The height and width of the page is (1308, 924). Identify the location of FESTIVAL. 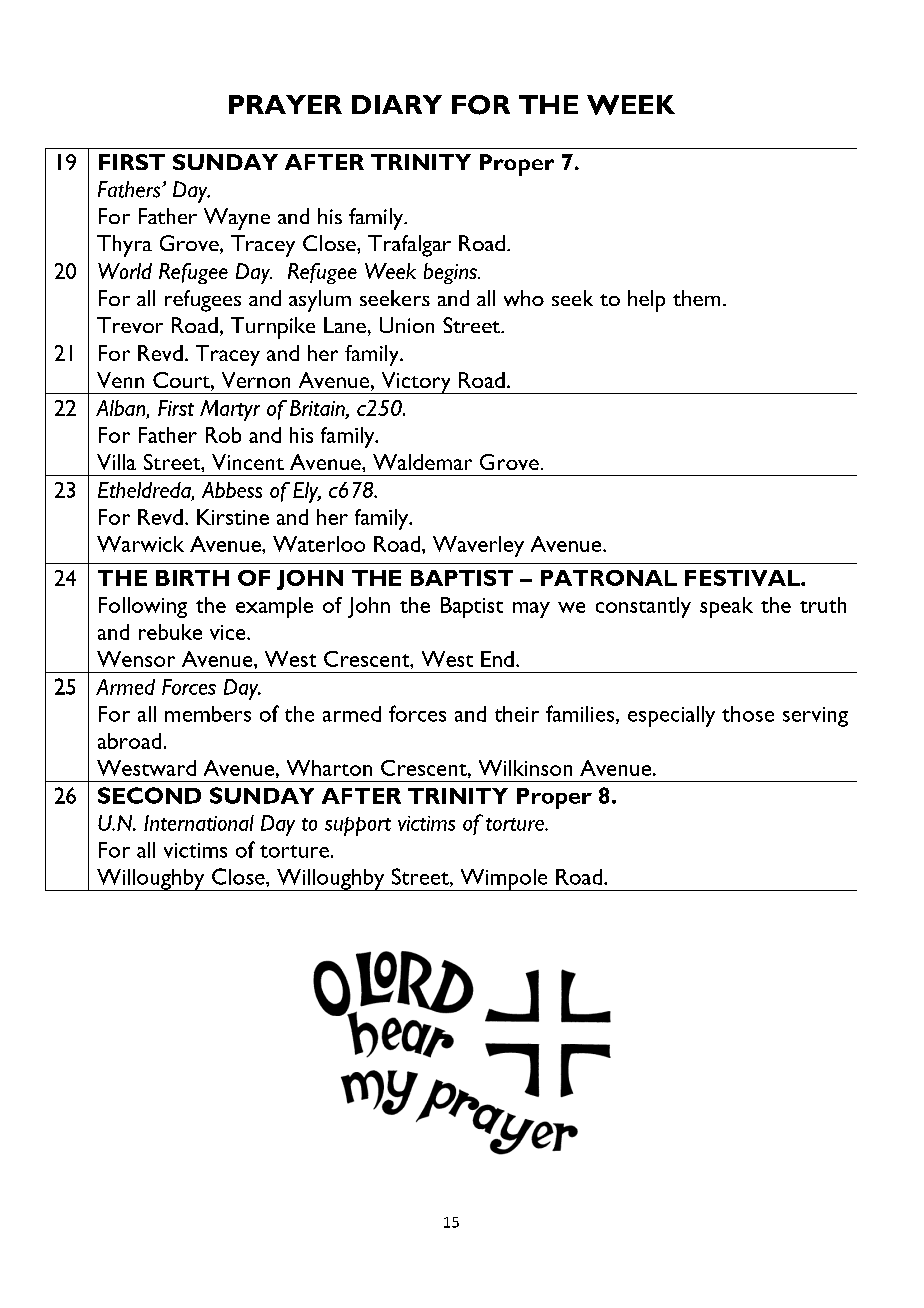
(743, 578).
